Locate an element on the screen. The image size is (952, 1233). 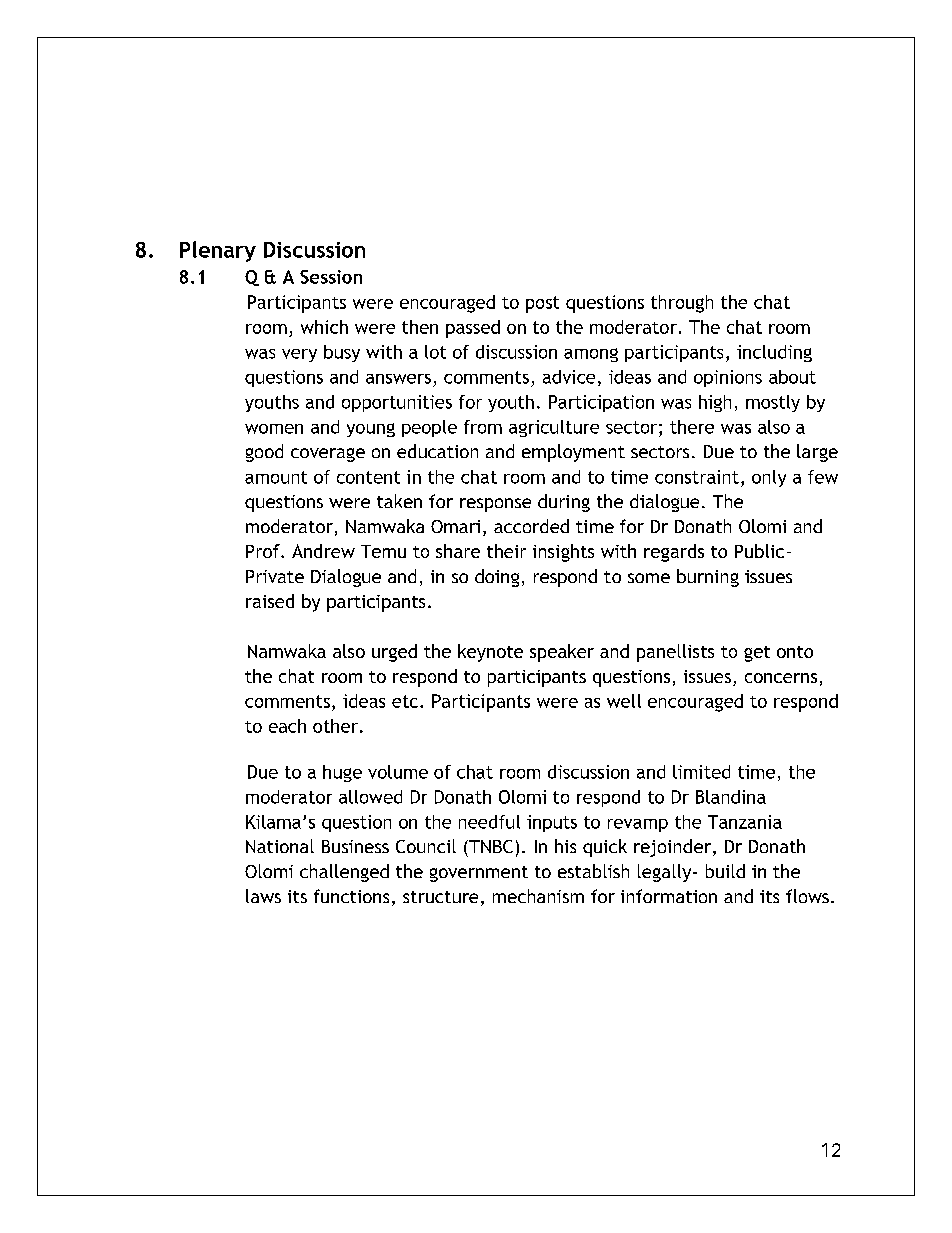
laws is located at coordinates (263, 896).
